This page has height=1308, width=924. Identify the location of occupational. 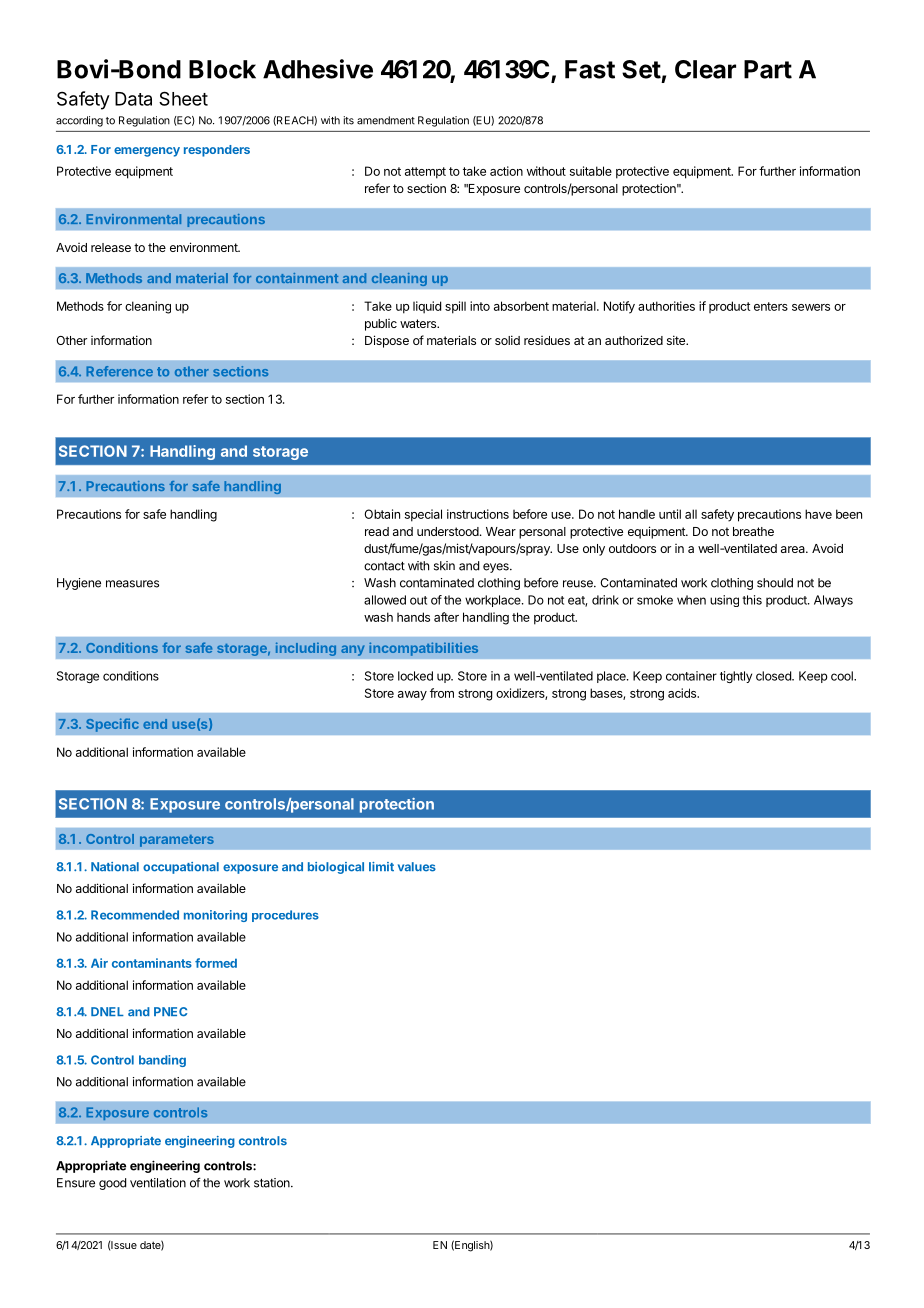
(181, 868).
